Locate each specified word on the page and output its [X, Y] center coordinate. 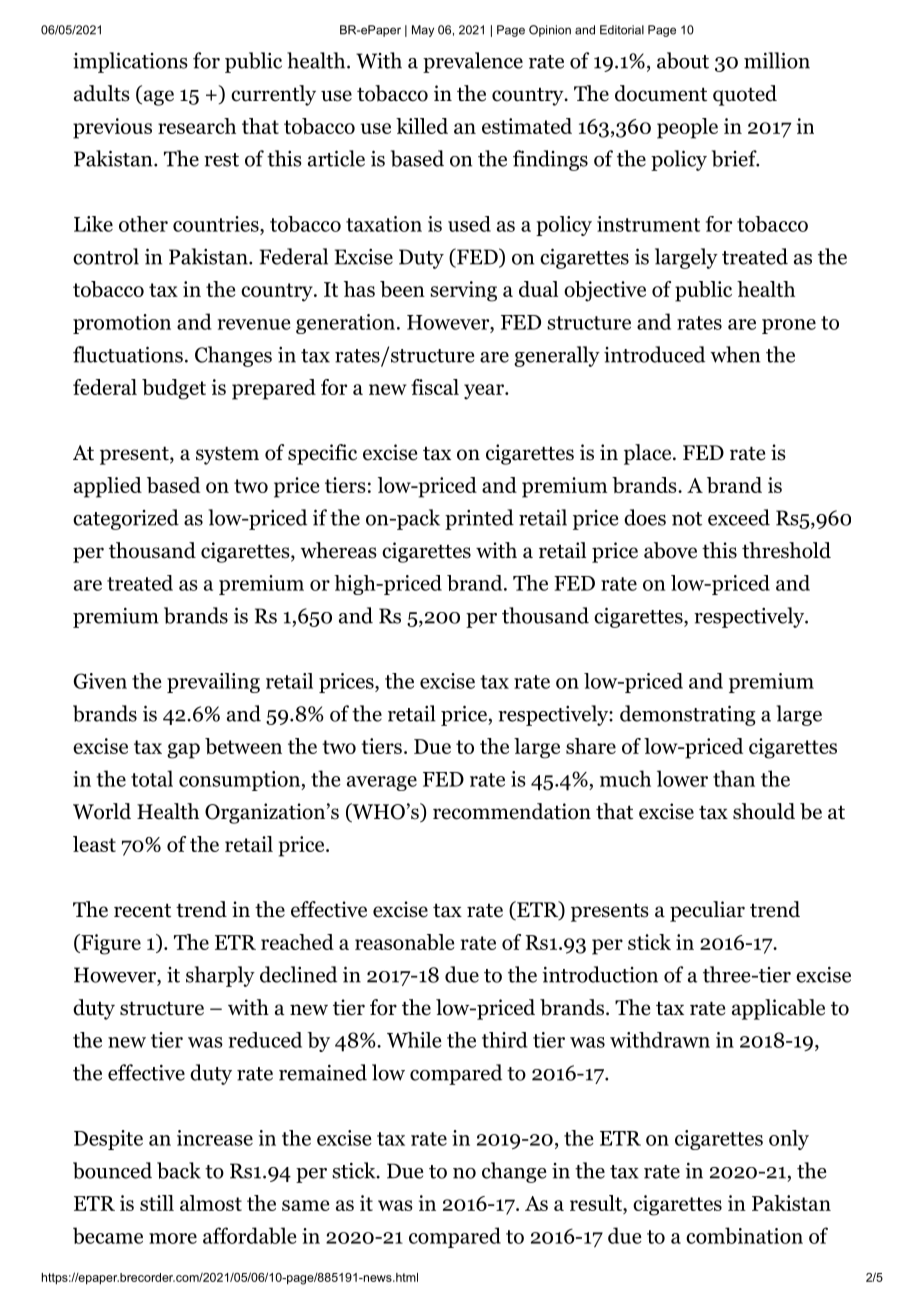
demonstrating [688, 715]
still [157, 1203]
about [683, 60]
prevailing [213, 683]
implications [130, 62]
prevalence [473, 62]
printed [479, 519]
